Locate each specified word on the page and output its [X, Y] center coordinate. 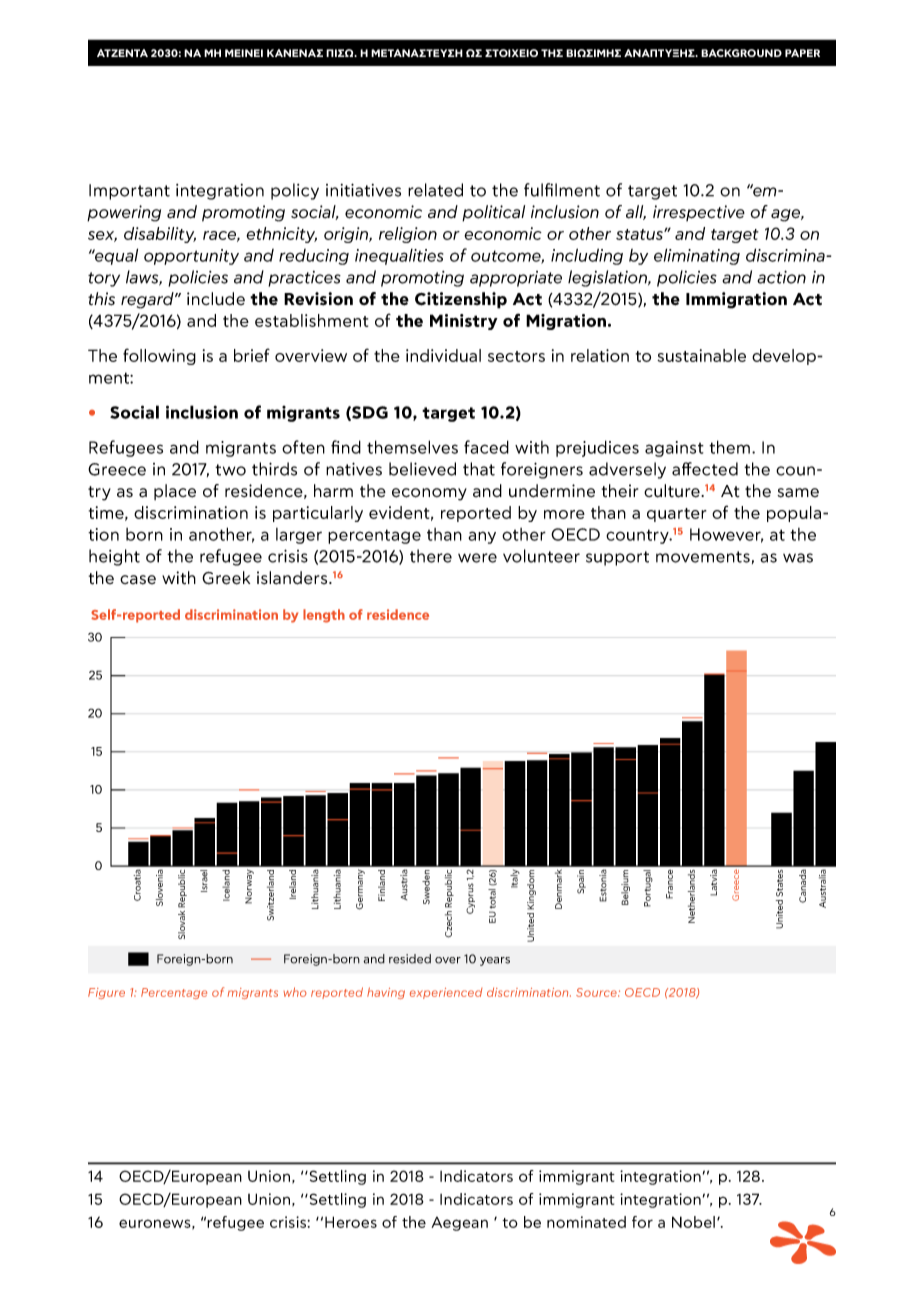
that [479, 469]
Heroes [351, 1222]
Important [129, 192]
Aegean [459, 1224]
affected [705, 469]
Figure [106, 993]
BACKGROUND [741, 53]
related [435, 190]
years [495, 961]
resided [410, 959]
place [175, 492]
